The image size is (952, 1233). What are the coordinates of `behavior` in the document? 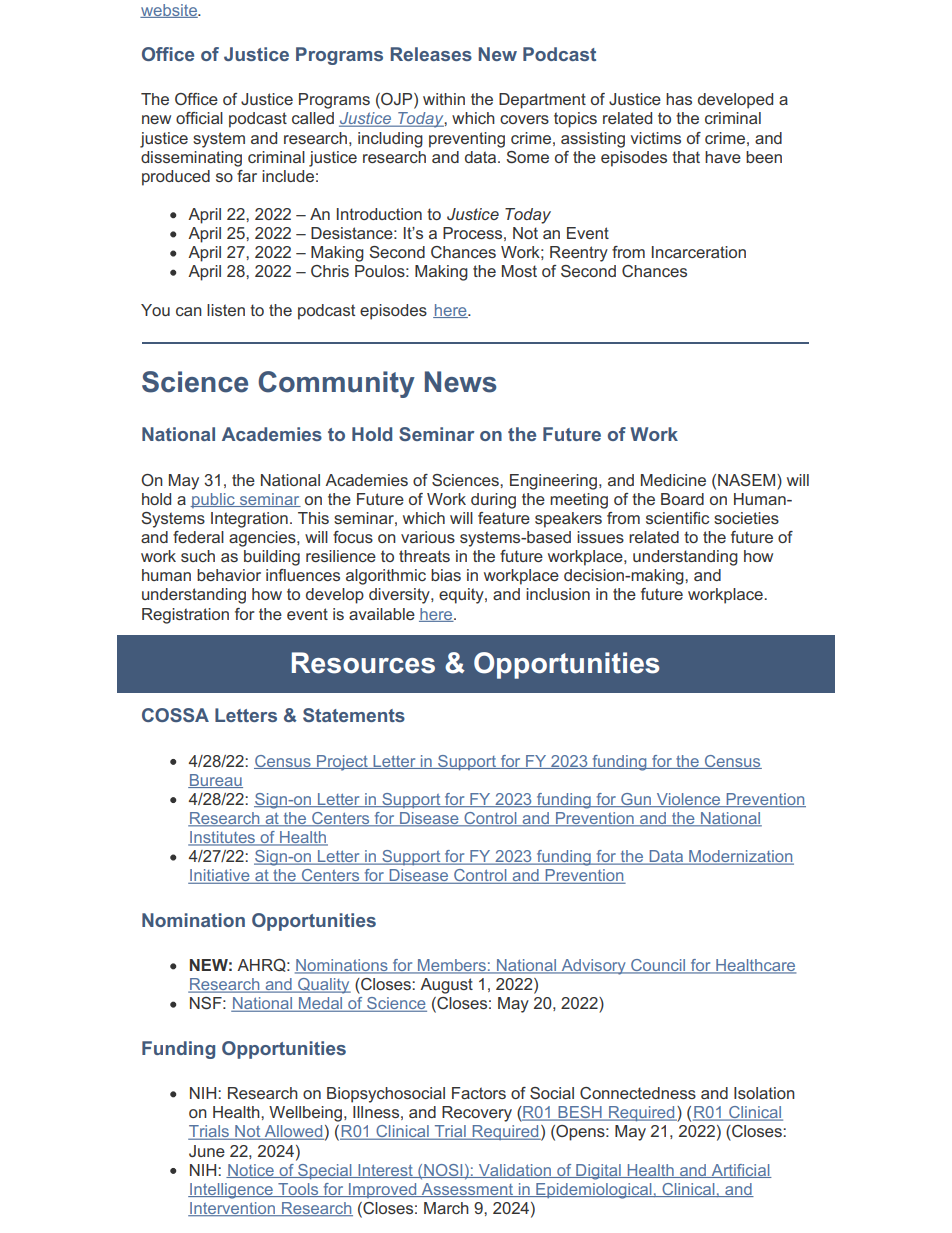 It's located at (229, 575).
